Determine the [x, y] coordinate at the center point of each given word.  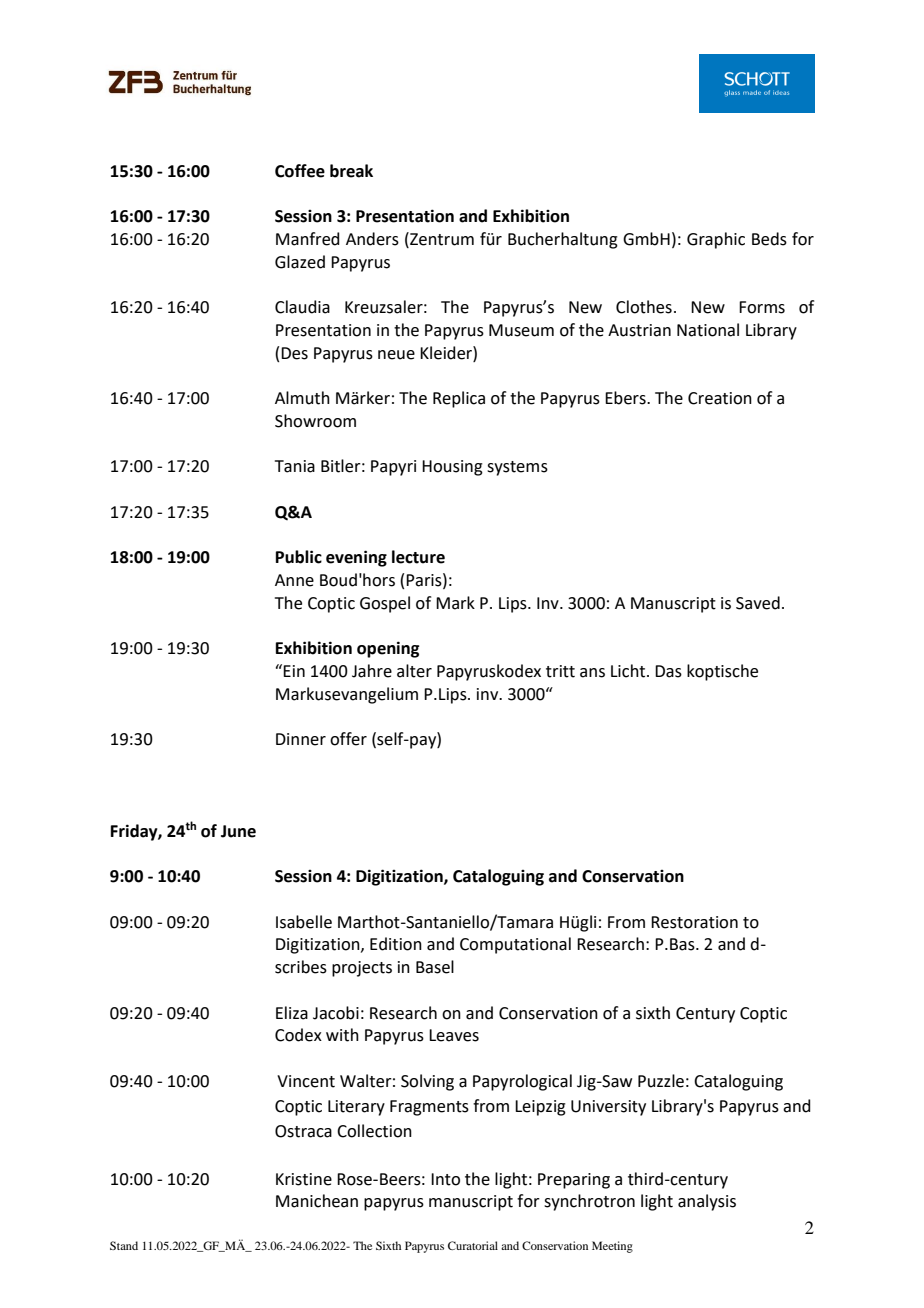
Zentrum [441, 239]
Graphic [716, 240]
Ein [294, 671]
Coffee [300, 171]
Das [668, 671]
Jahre [372, 671]
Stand [124, 1245]
